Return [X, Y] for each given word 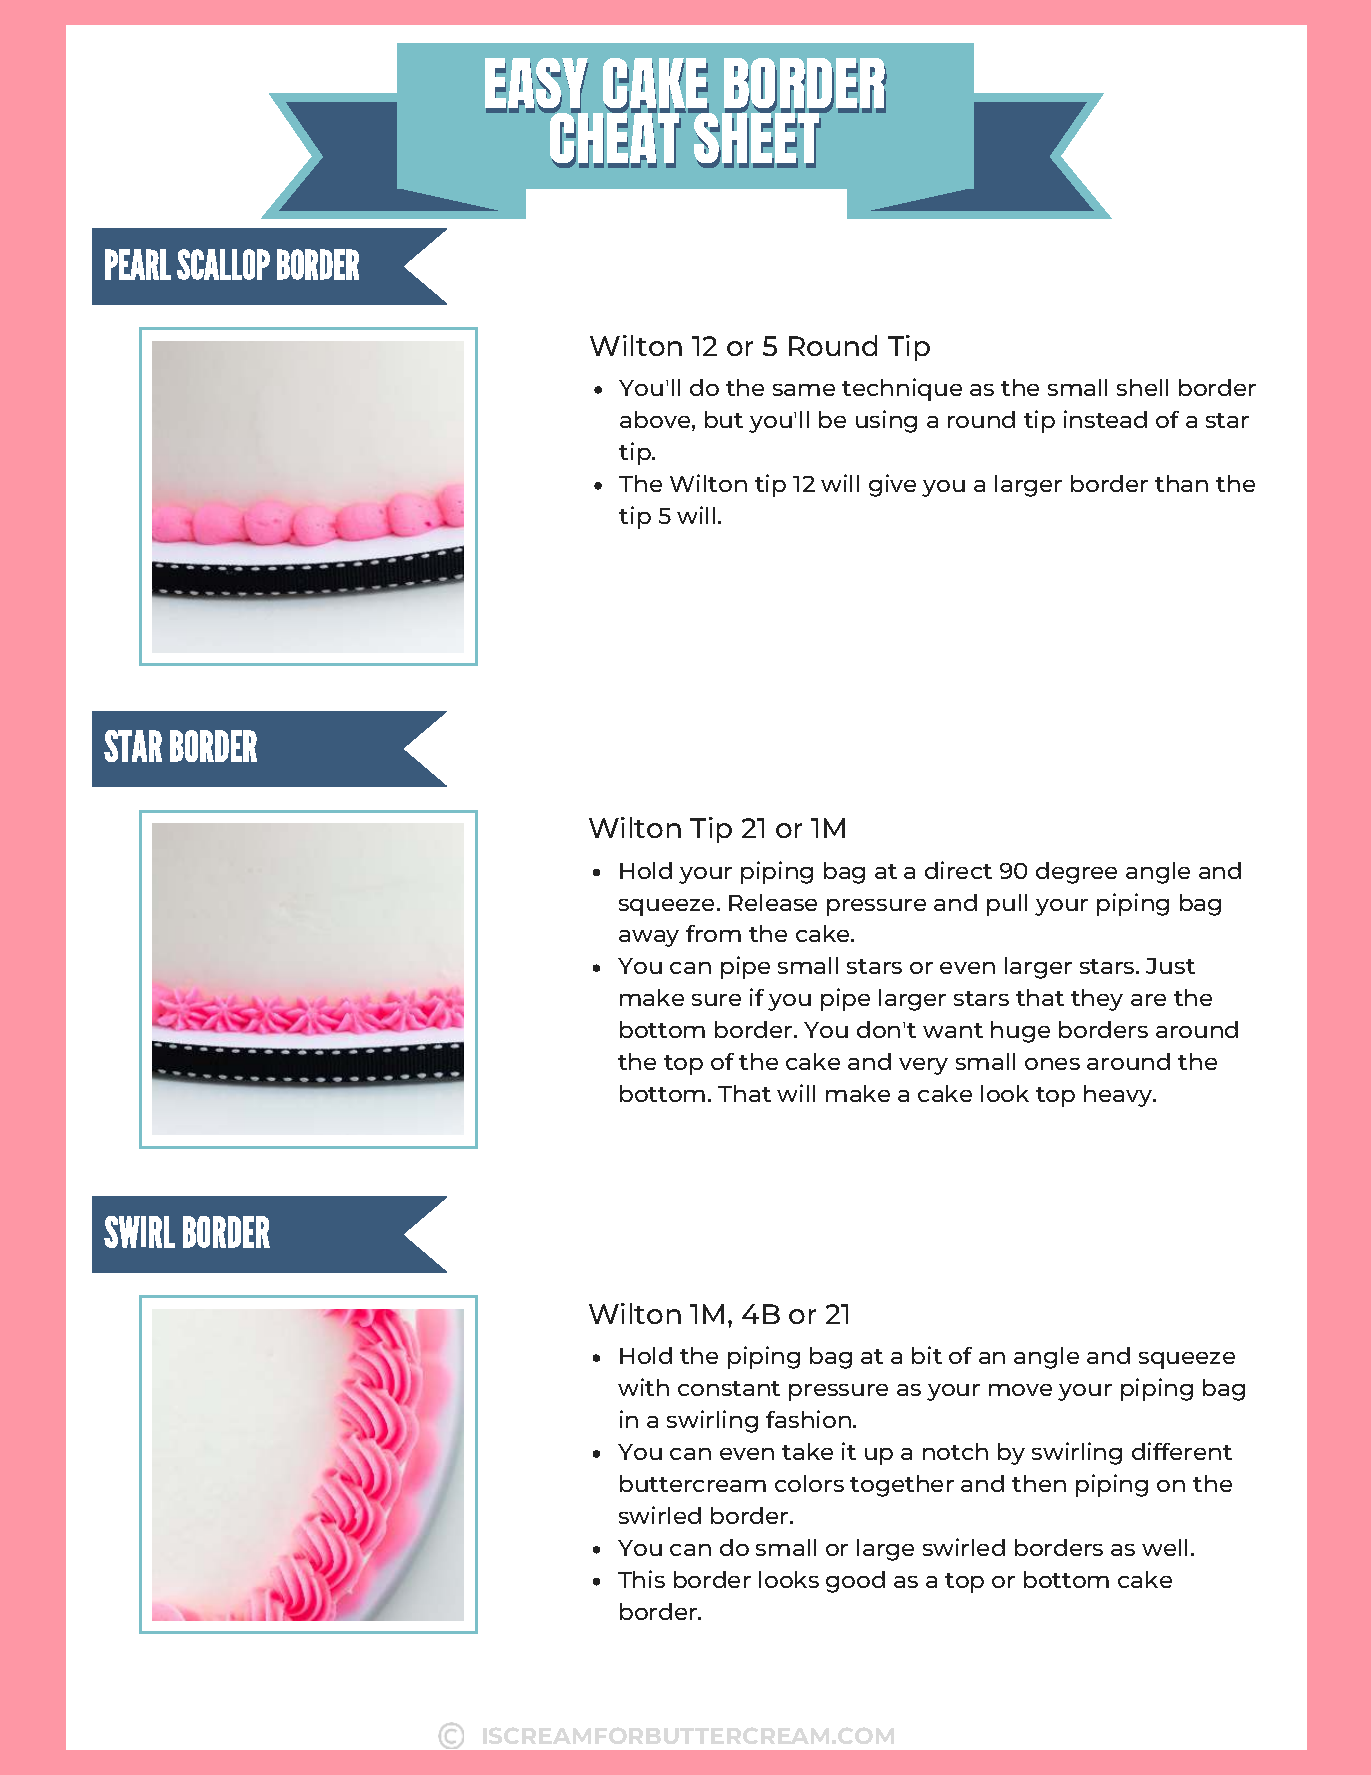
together [902, 1486]
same [804, 390]
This [641, 1579]
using [886, 421]
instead [1105, 419]
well [1164, 1547]
